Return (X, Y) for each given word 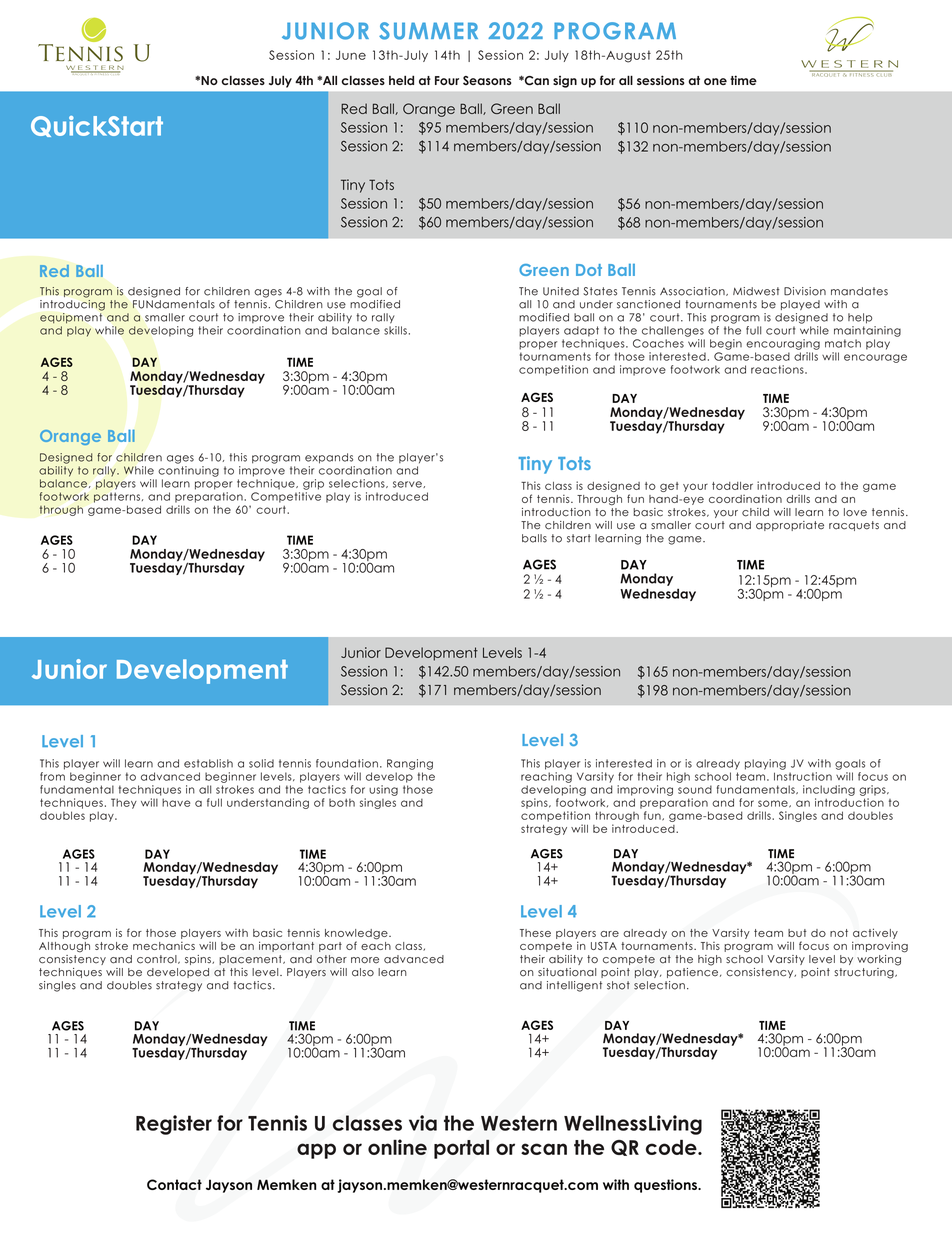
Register (174, 1125)
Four (447, 80)
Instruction (803, 776)
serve (408, 484)
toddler (732, 486)
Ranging (410, 764)
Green (512, 108)
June (351, 55)
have (176, 802)
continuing (188, 471)
